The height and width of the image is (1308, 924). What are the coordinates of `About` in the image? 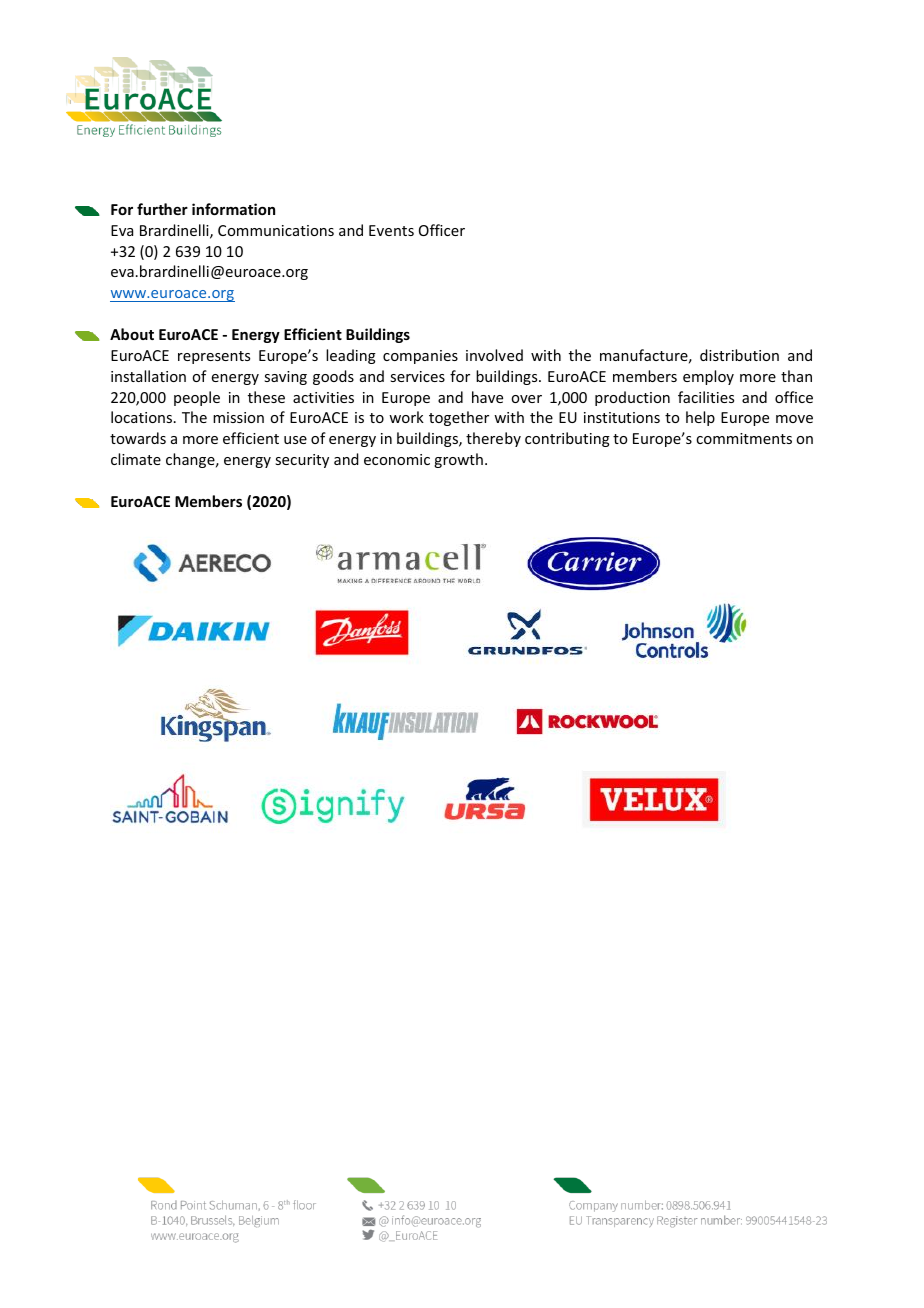 It's located at (132, 334).
